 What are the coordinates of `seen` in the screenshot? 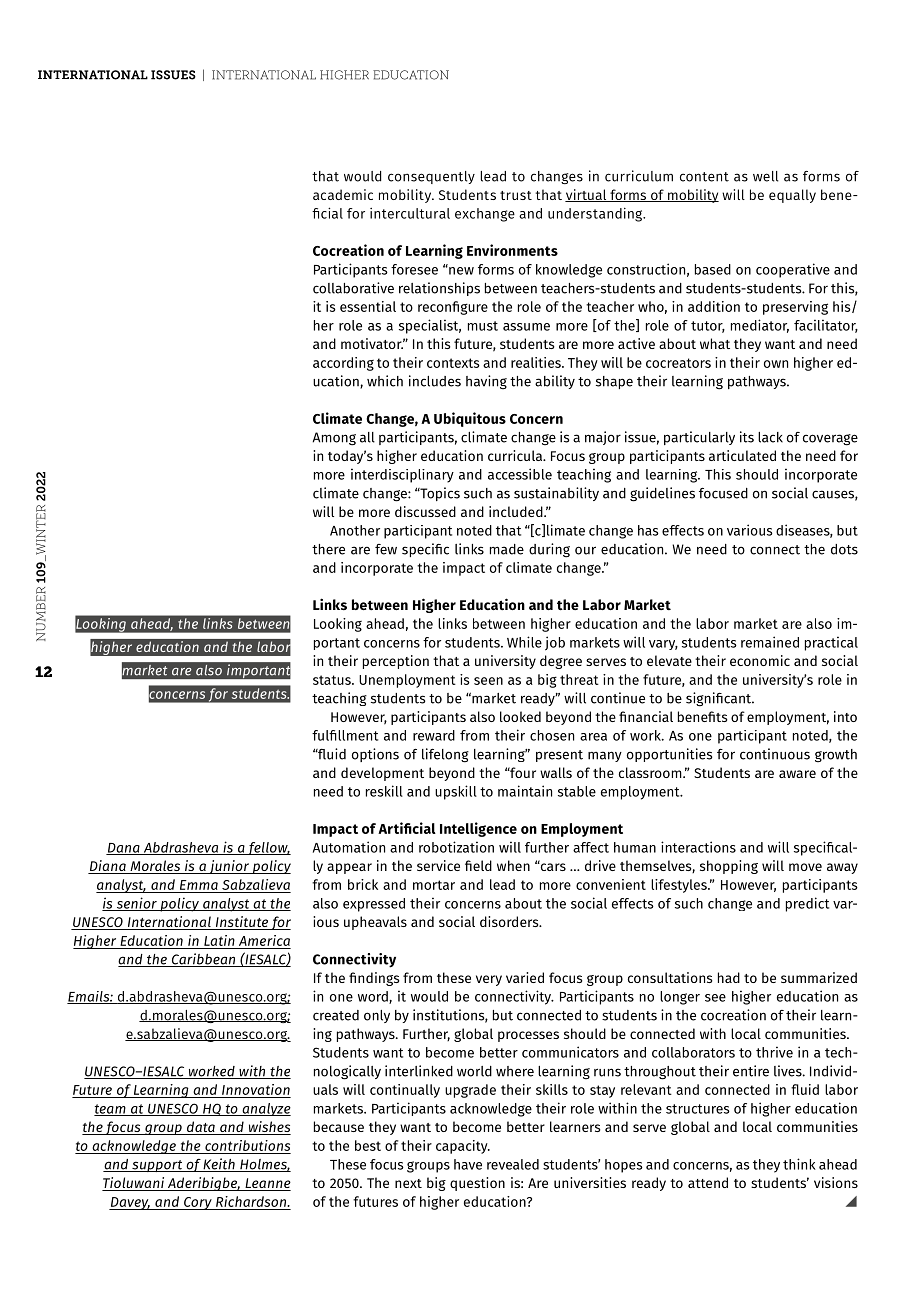 It's located at (488, 681).
